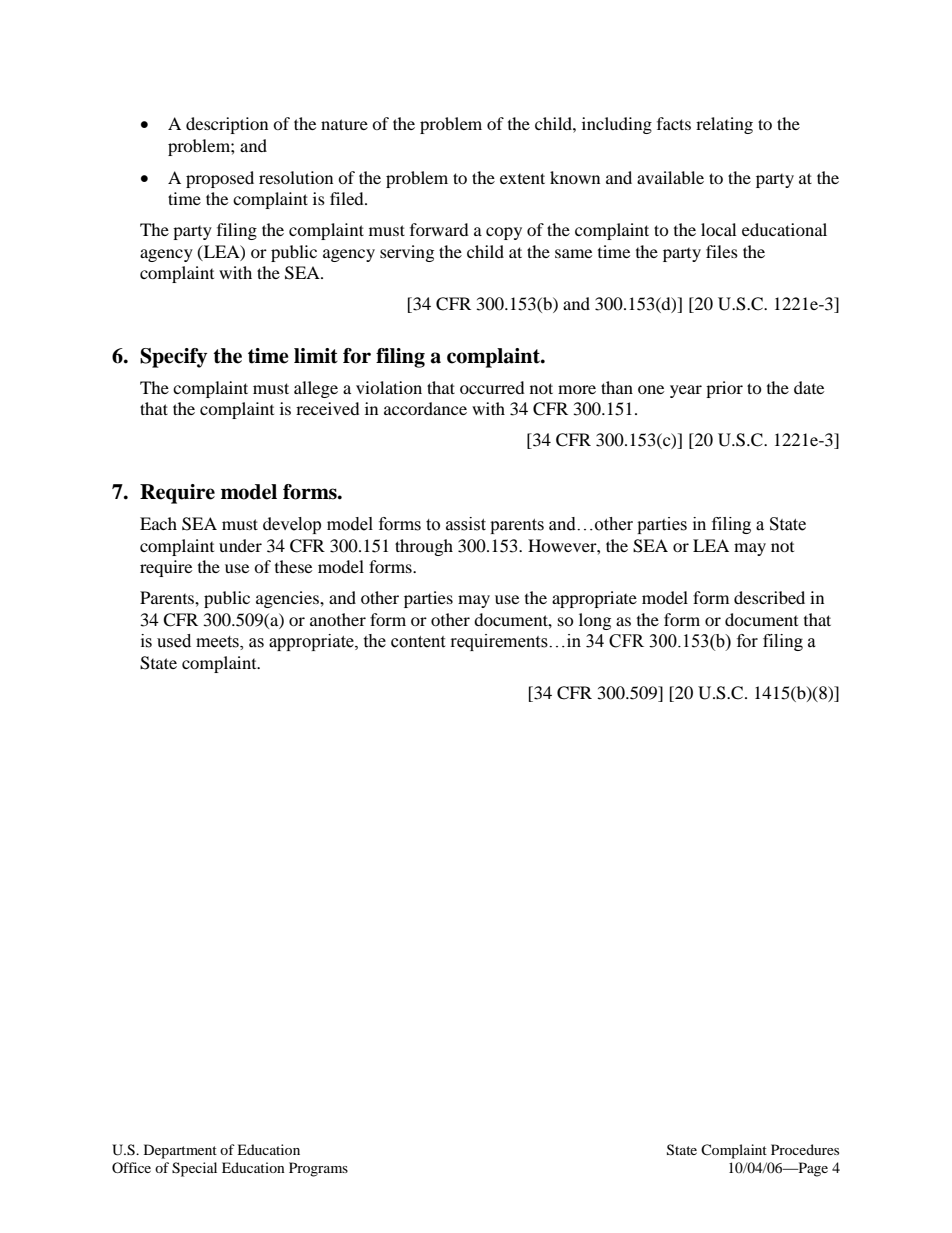  I want to click on Department, so click(180, 1151).
